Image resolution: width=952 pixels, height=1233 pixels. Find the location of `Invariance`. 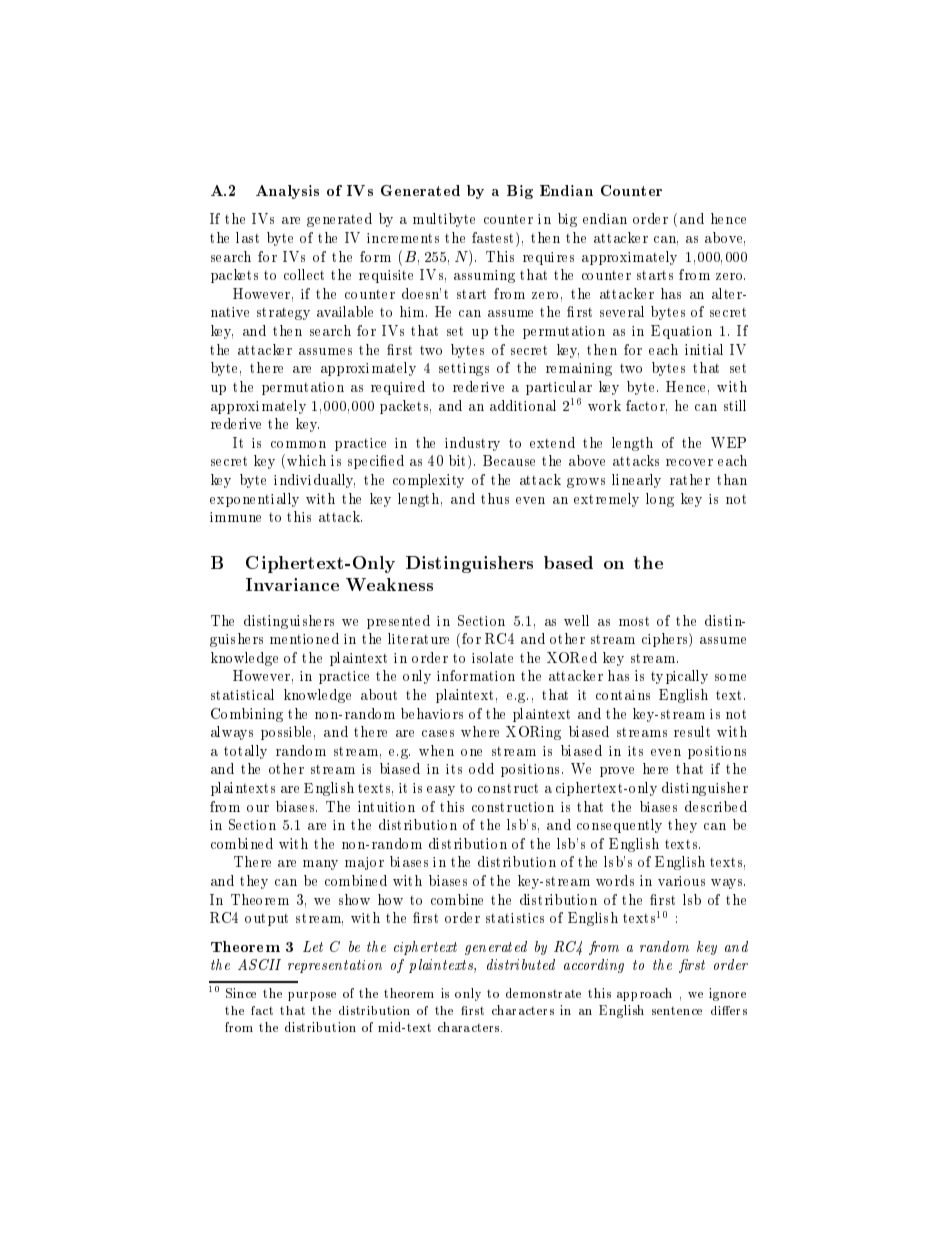

Invariance is located at coordinates (292, 584).
